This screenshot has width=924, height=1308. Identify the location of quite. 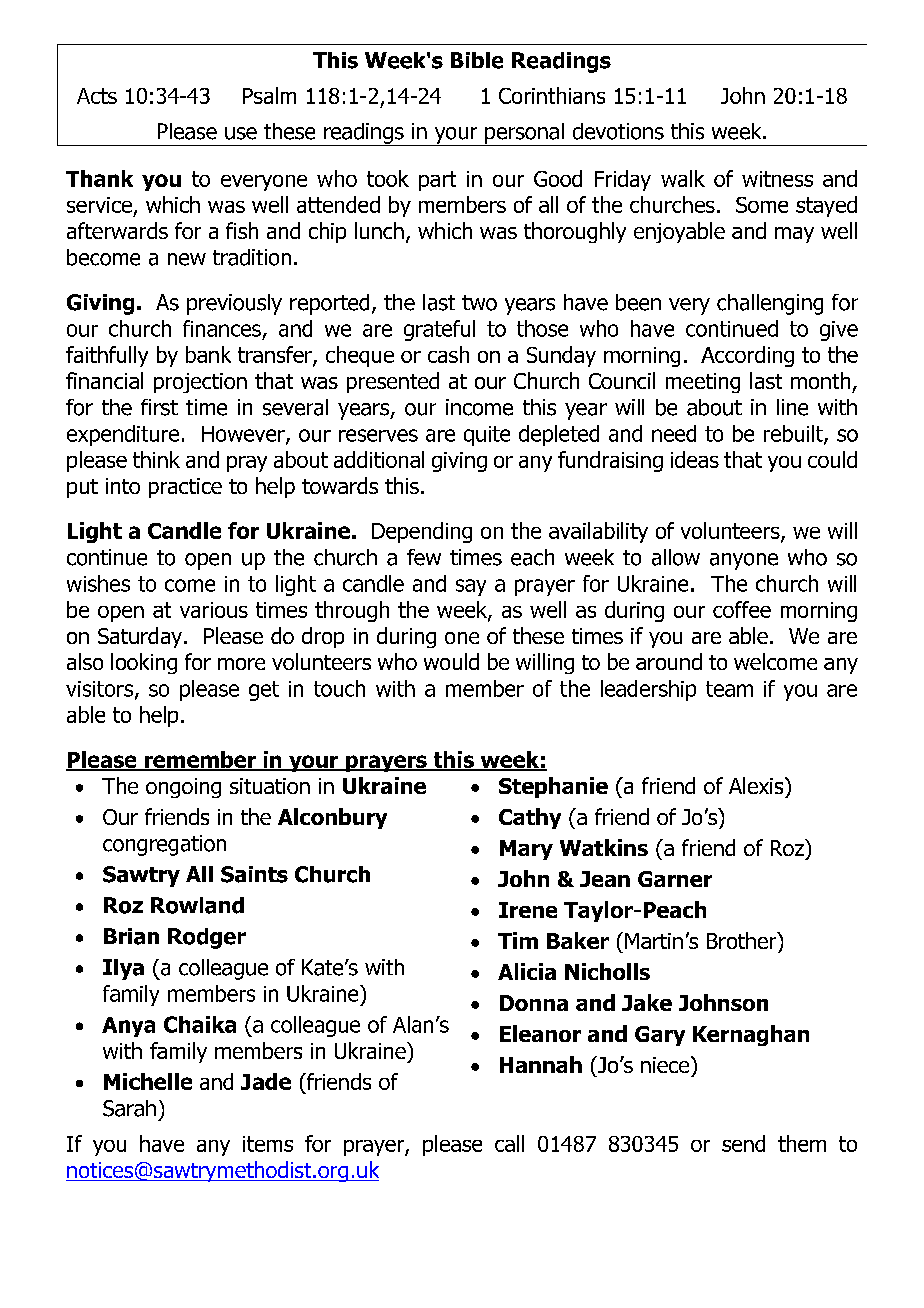
(487, 436).
